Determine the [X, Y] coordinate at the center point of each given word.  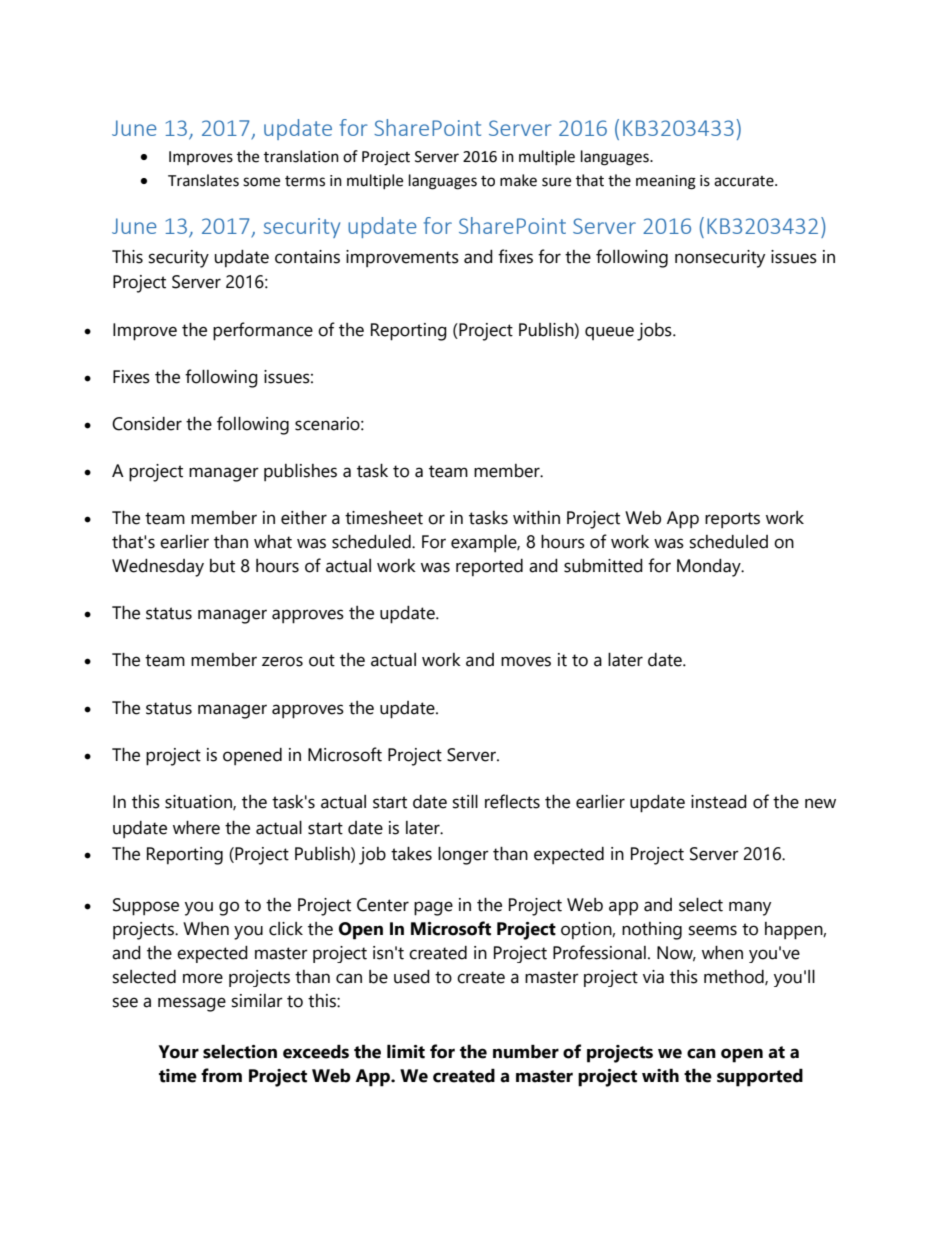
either [304, 518]
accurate [745, 181]
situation [199, 802]
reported [489, 567]
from [221, 1075]
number [526, 1051]
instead [719, 802]
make [518, 180]
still [465, 802]
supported [760, 1077]
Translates [203, 180]
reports [732, 520]
